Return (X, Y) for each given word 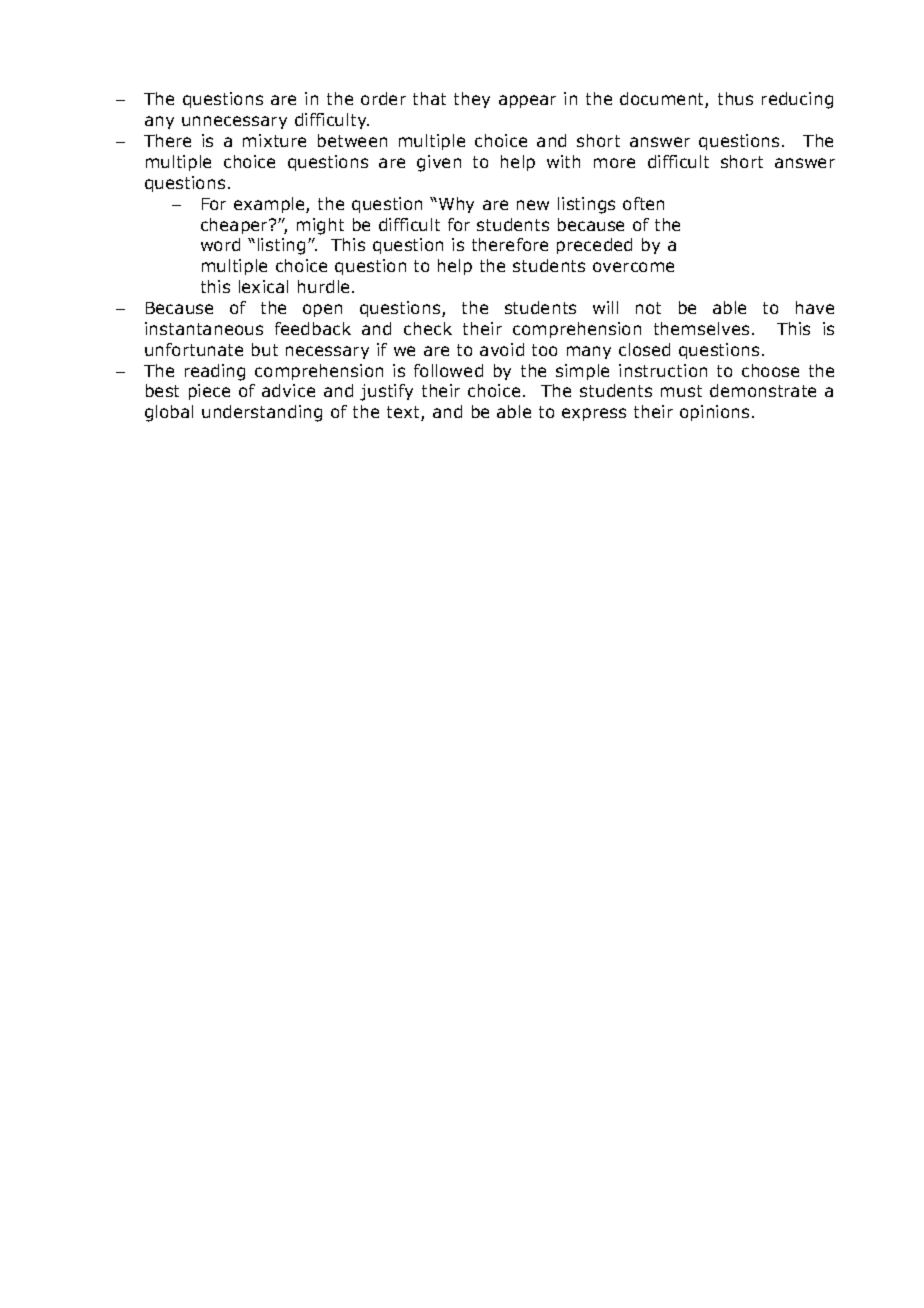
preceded (594, 246)
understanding (262, 413)
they (472, 100)
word (220, 244)
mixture (274, 140)
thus (735, 98)
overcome (633, 267)
